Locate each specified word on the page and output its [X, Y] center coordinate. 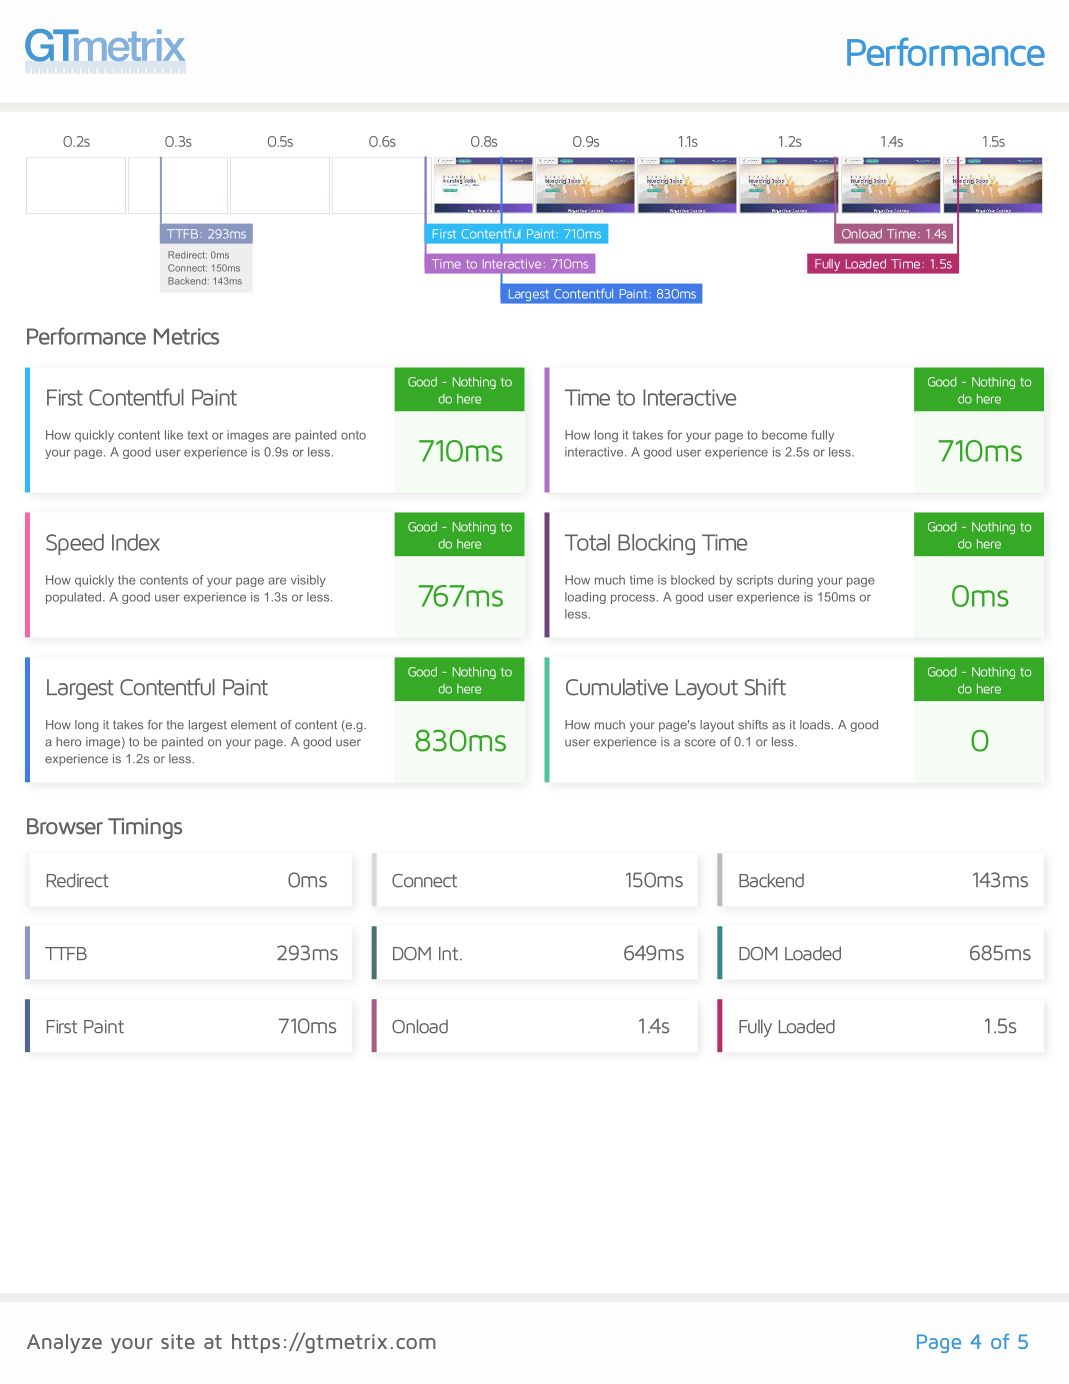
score [700, 743]
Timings [145, 828]
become [784, 435]
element [253, 725]
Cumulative [617, 687]
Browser [65, 826]
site [178, 1341]
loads [816, 725]
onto [353, 435]
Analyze [64, 1343]
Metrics [186, 336]
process [633, 599]
